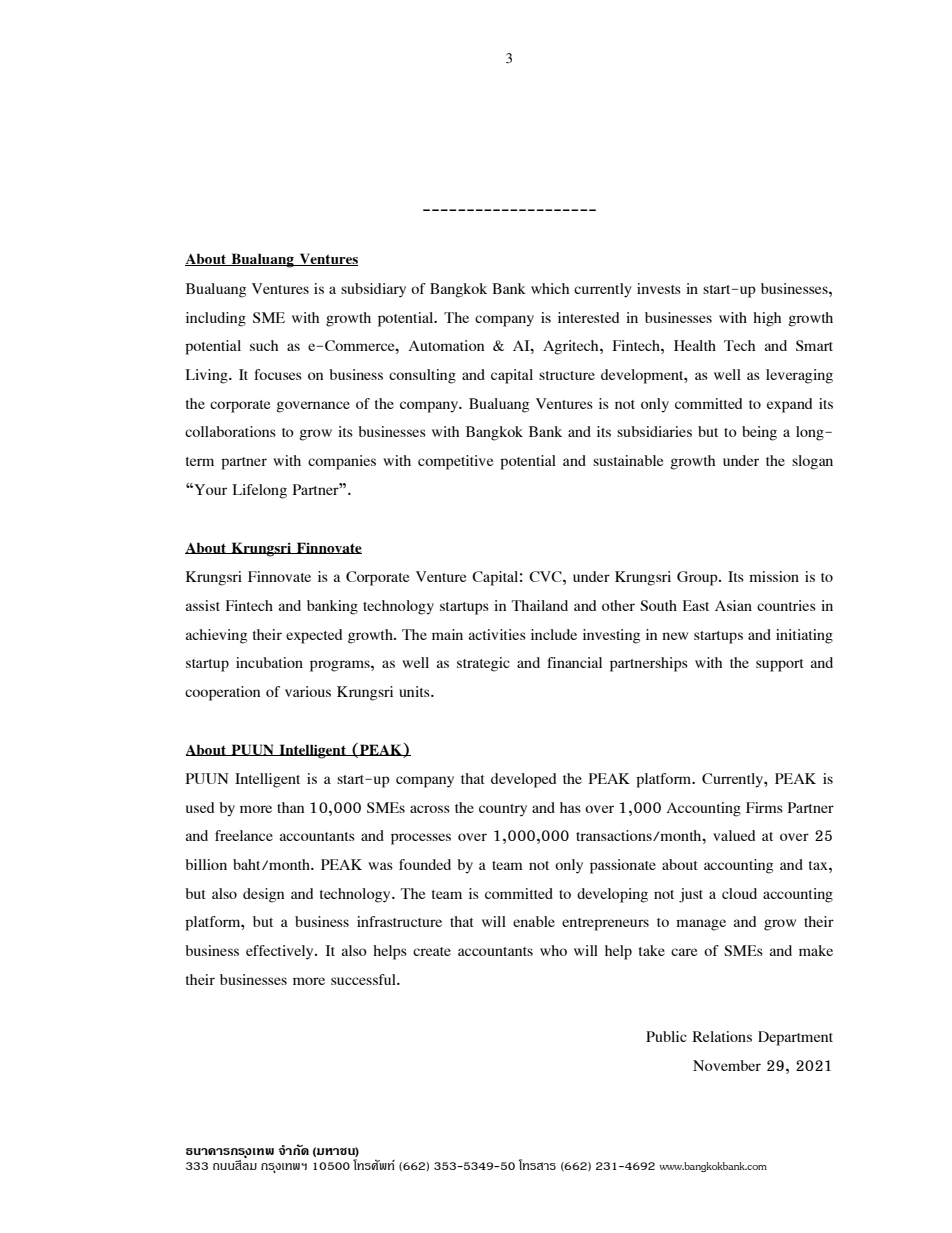 The image size is (952, 1233). I want to click on slogan, so click(812, 462).
